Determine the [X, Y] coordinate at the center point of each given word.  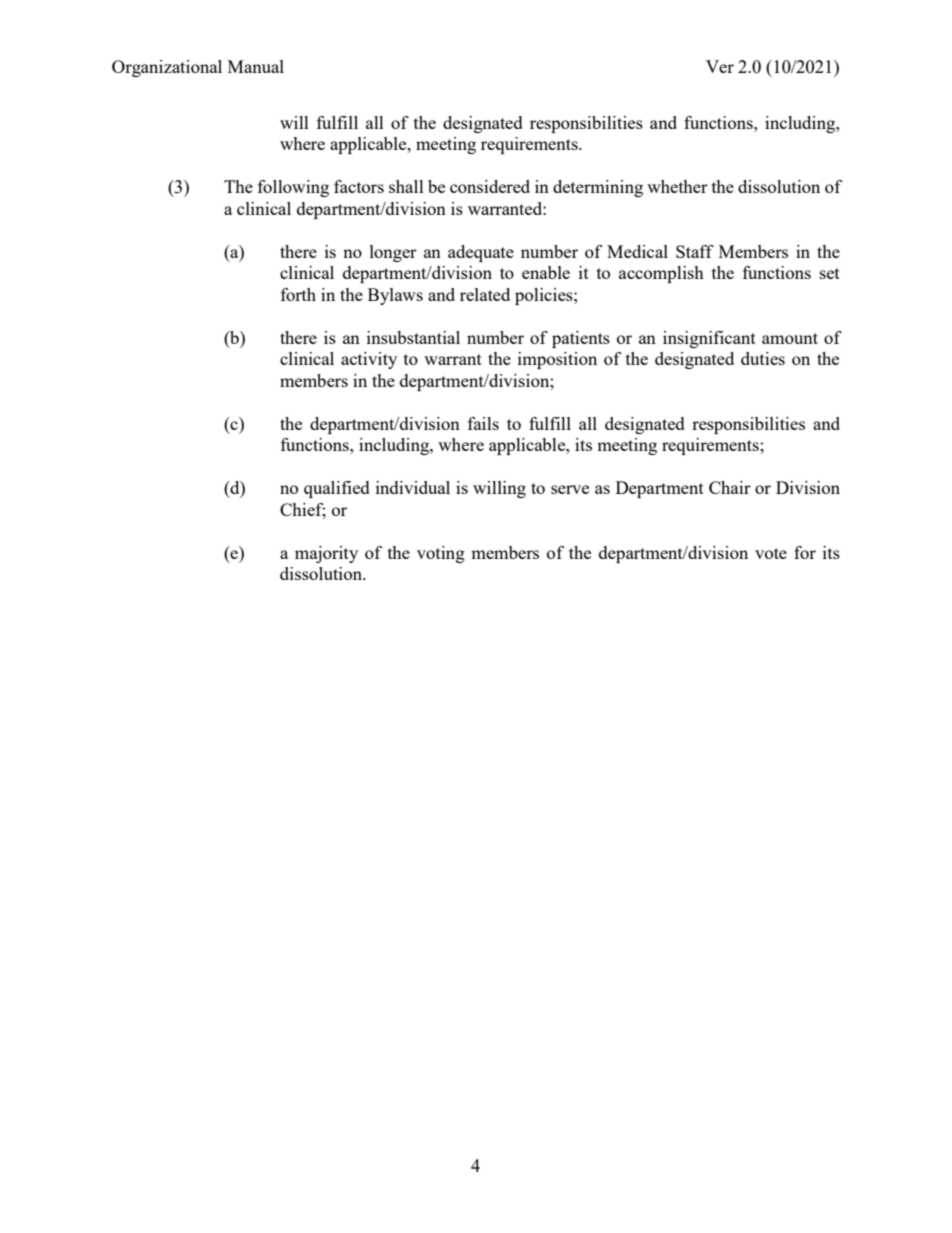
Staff [695, 251]
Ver [720, 66]
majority [326, 554]
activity [369, 360]
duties [763, 358]
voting [441, 554]
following [293, 188]
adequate [481, 253]
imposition [557, 360]
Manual [256, 66]
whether [677, 186]
